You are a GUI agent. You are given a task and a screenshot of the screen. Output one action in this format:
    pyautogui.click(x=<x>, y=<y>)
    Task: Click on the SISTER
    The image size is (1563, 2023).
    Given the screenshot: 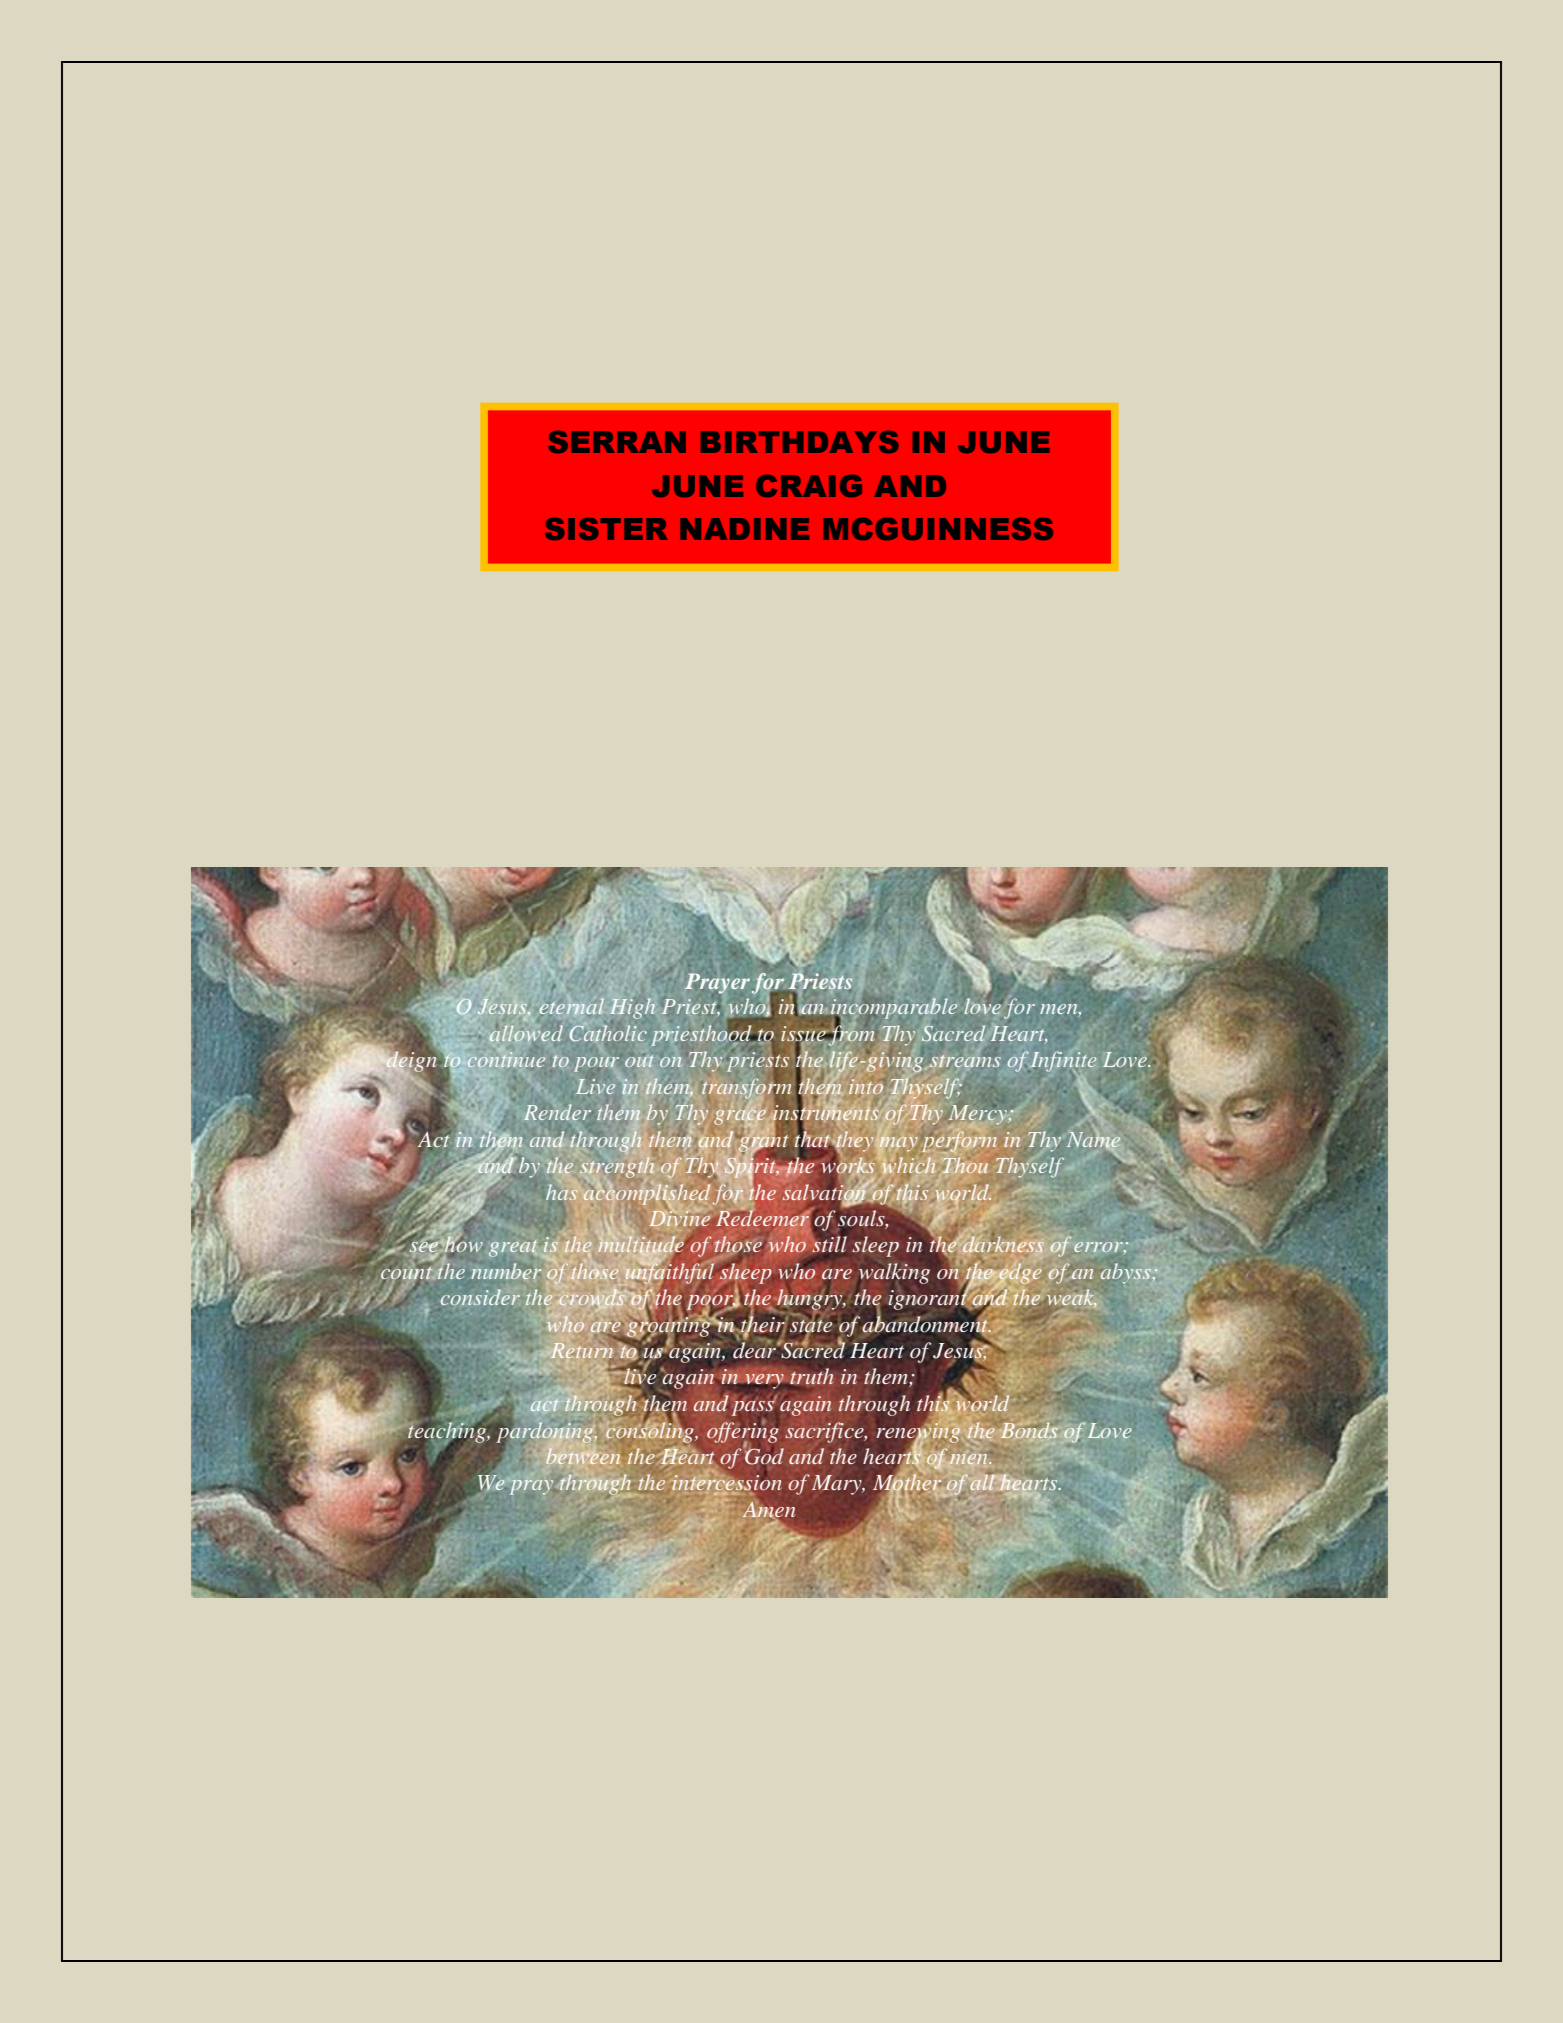 What is the action you would take?
    pyautogui.click(x=606, y=529)
